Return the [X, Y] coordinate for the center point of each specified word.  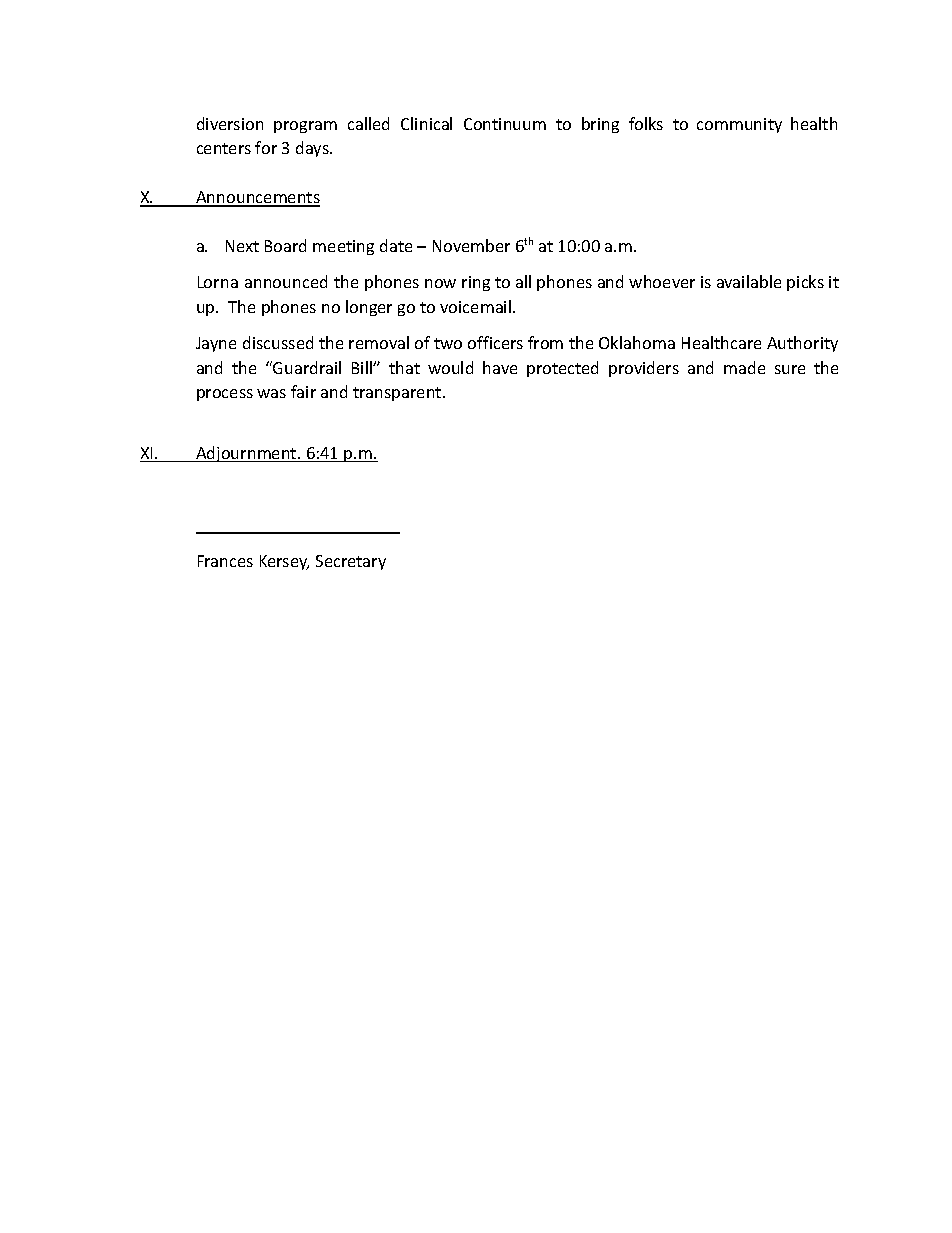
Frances [225, 561]
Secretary [351, 562]
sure [790, 369]
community [739, 125]
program [305, 127]
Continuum [505, 124]
